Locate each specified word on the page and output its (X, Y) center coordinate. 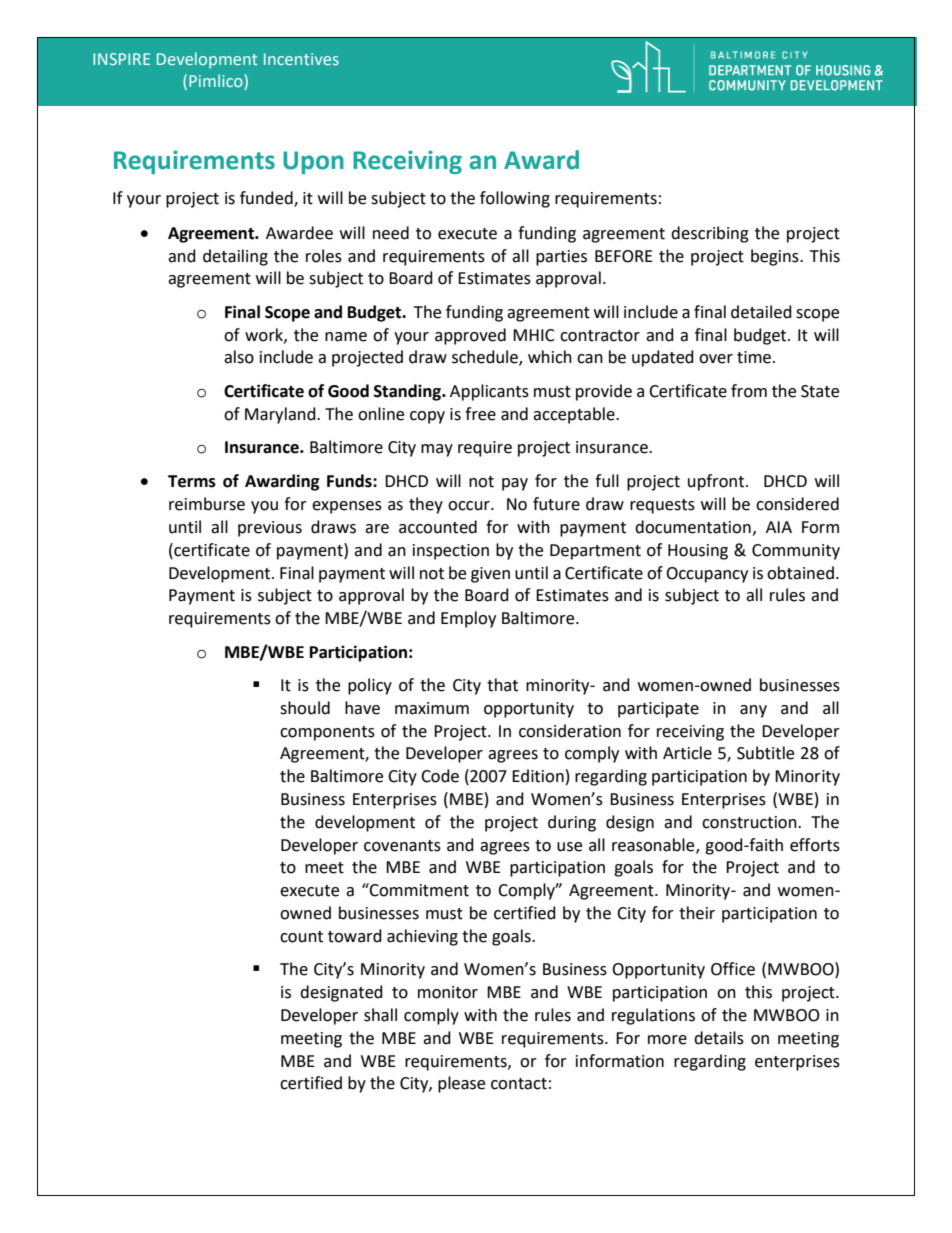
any (753, 711)
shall (380, 1015)
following (515, 199)
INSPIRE (121, 59)
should (305, 708)
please (461, 1084)
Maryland (281, 415)
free (480, 414)
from (749, 391)
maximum (432, 708)
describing (710, 234)
